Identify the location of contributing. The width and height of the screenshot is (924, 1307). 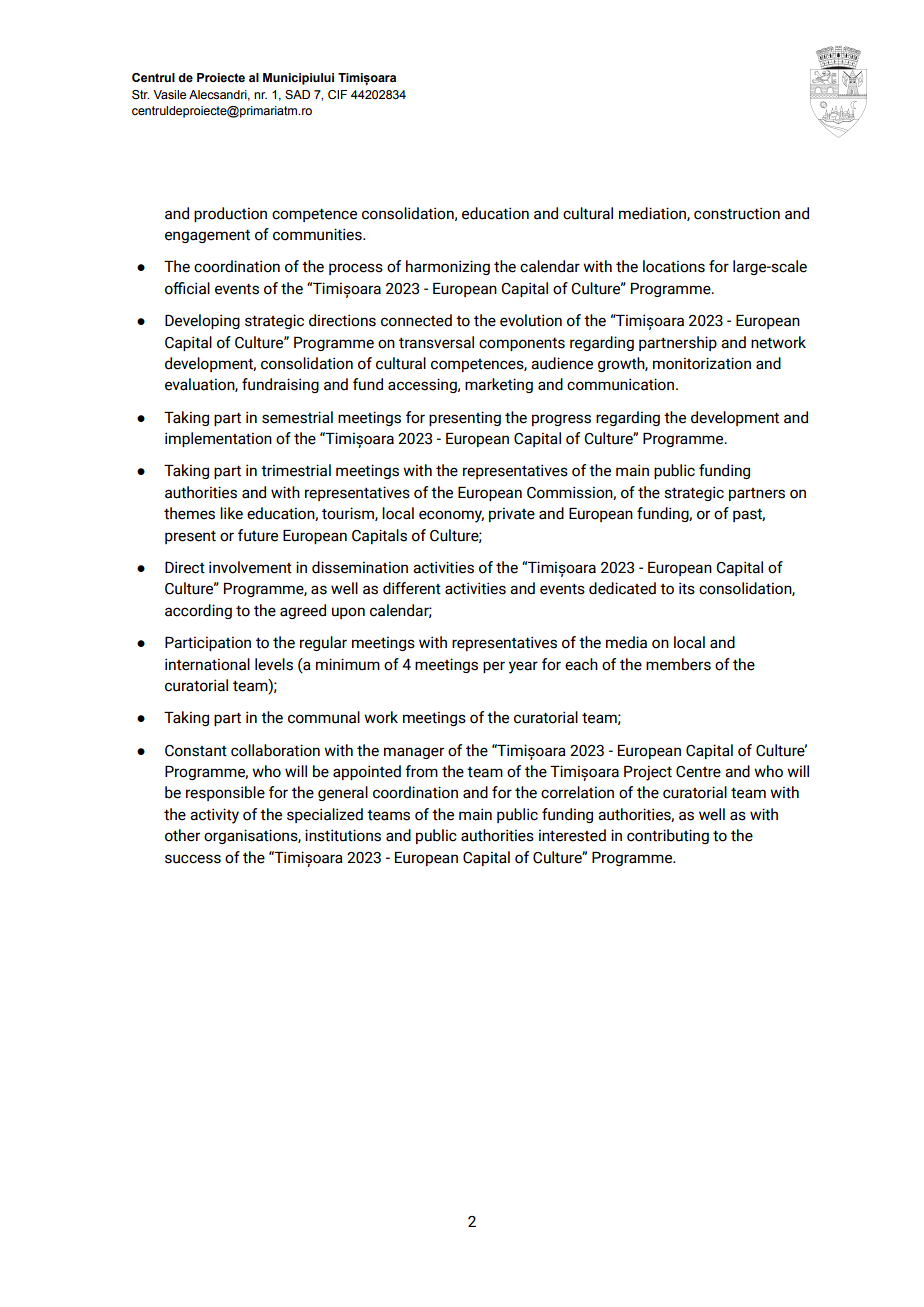
(668, 836).
